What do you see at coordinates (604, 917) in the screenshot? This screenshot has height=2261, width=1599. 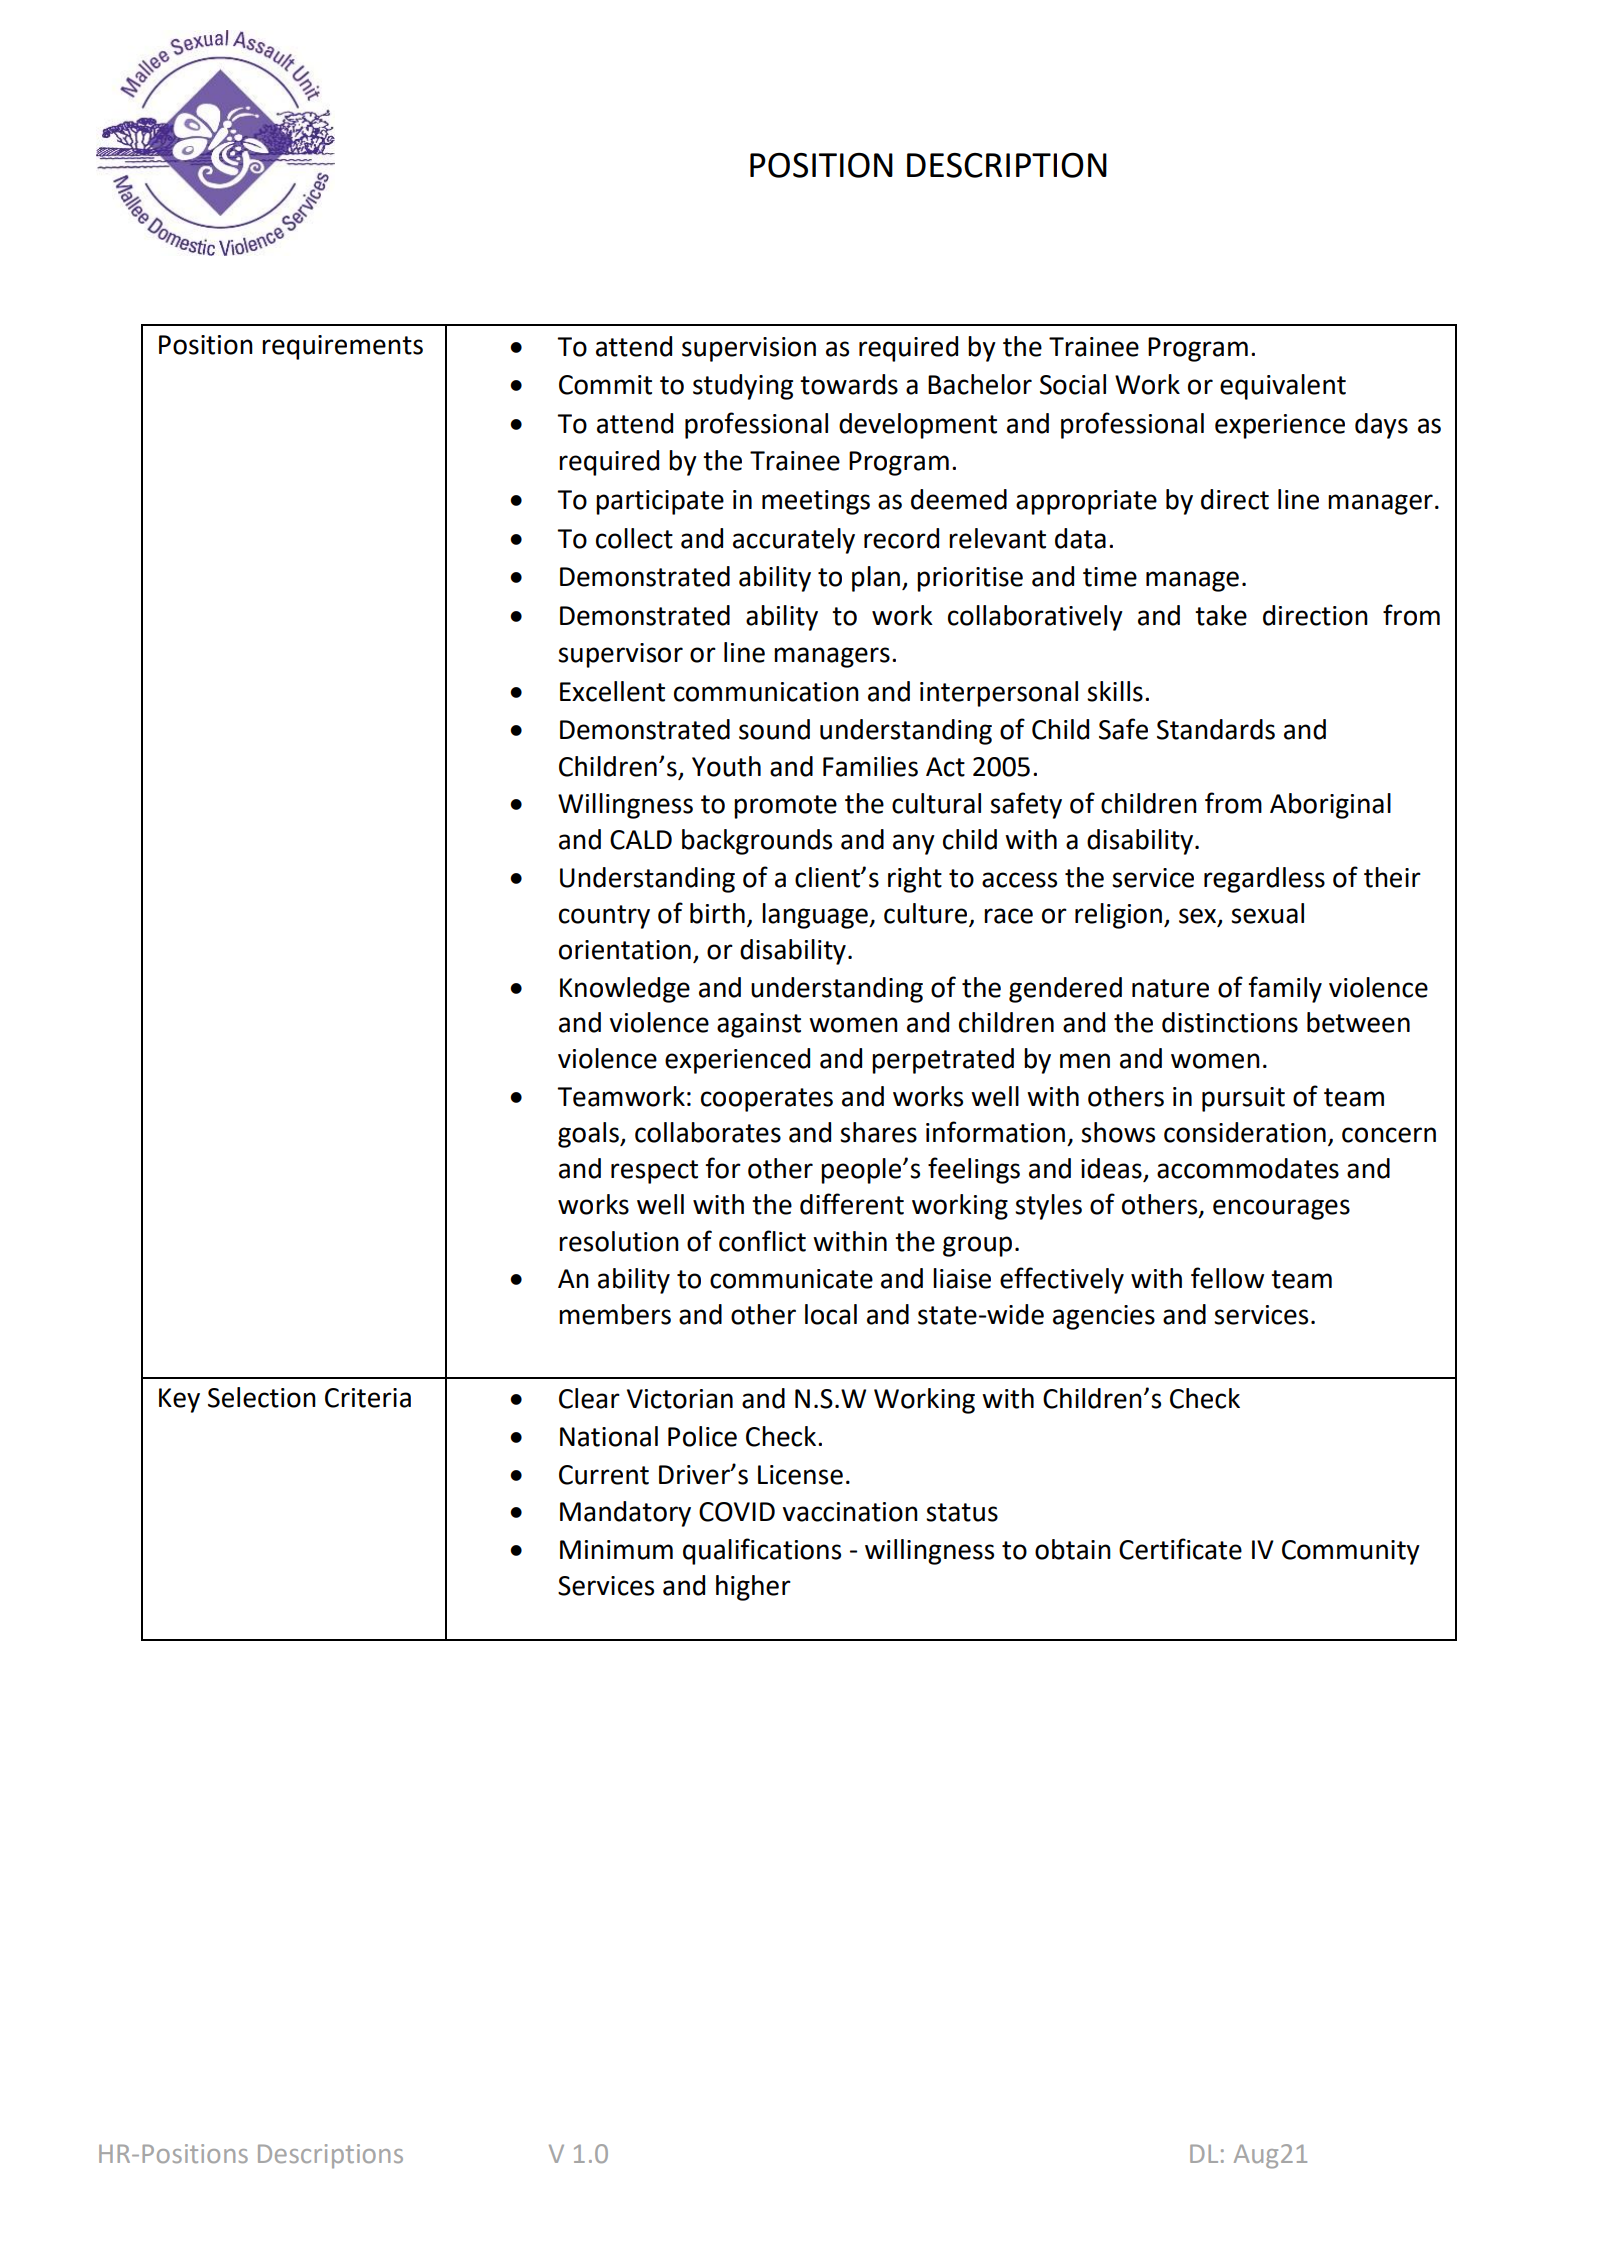 I see `country` at bounding box center [604, 917].
